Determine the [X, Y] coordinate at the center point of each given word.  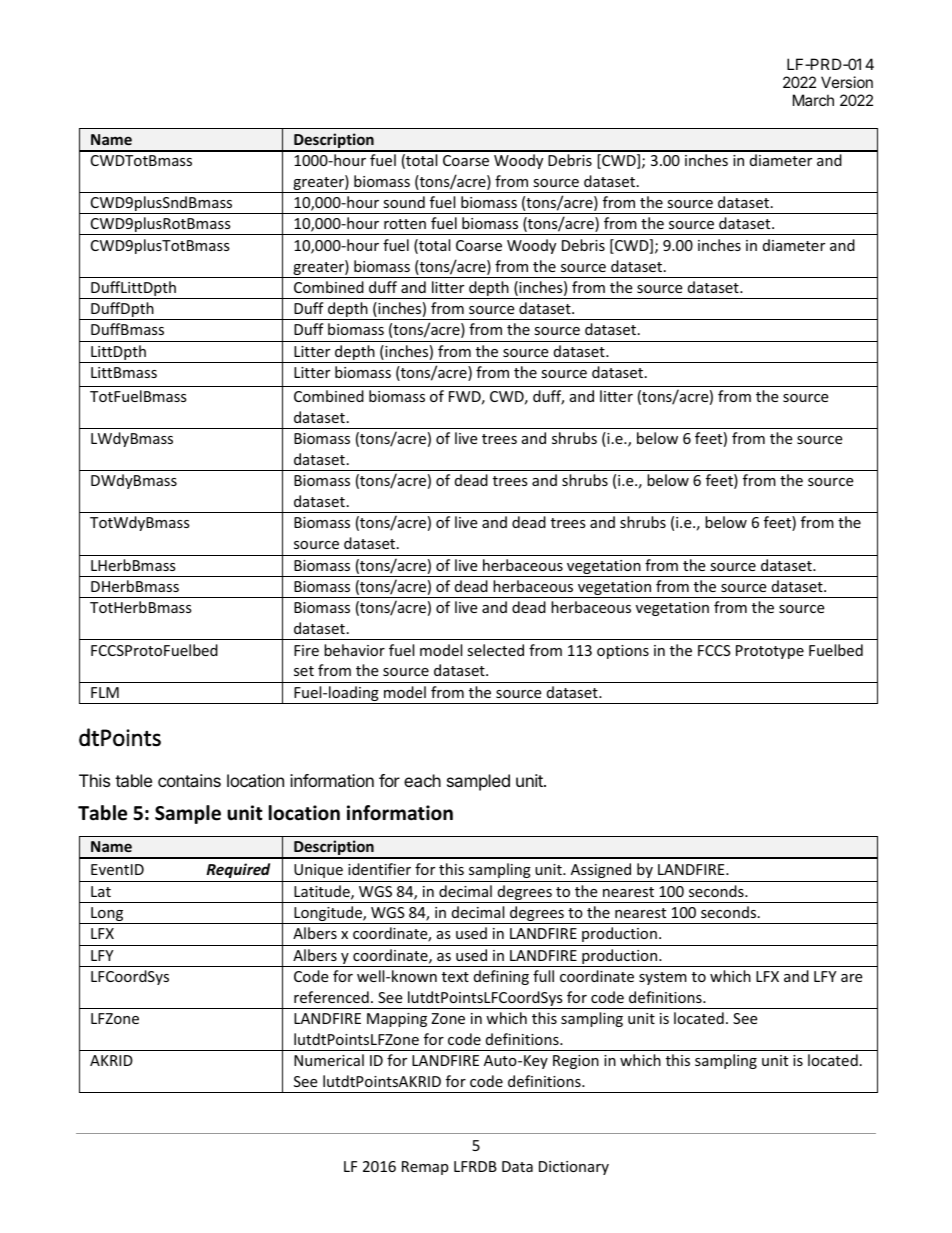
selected [495, 650]
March [813, 100]
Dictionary [574, 1168]
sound [404, 202]
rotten [405, 224]
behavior [354, 650]
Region [576, 1062]
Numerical [329, 1060]
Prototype [770, 652]
